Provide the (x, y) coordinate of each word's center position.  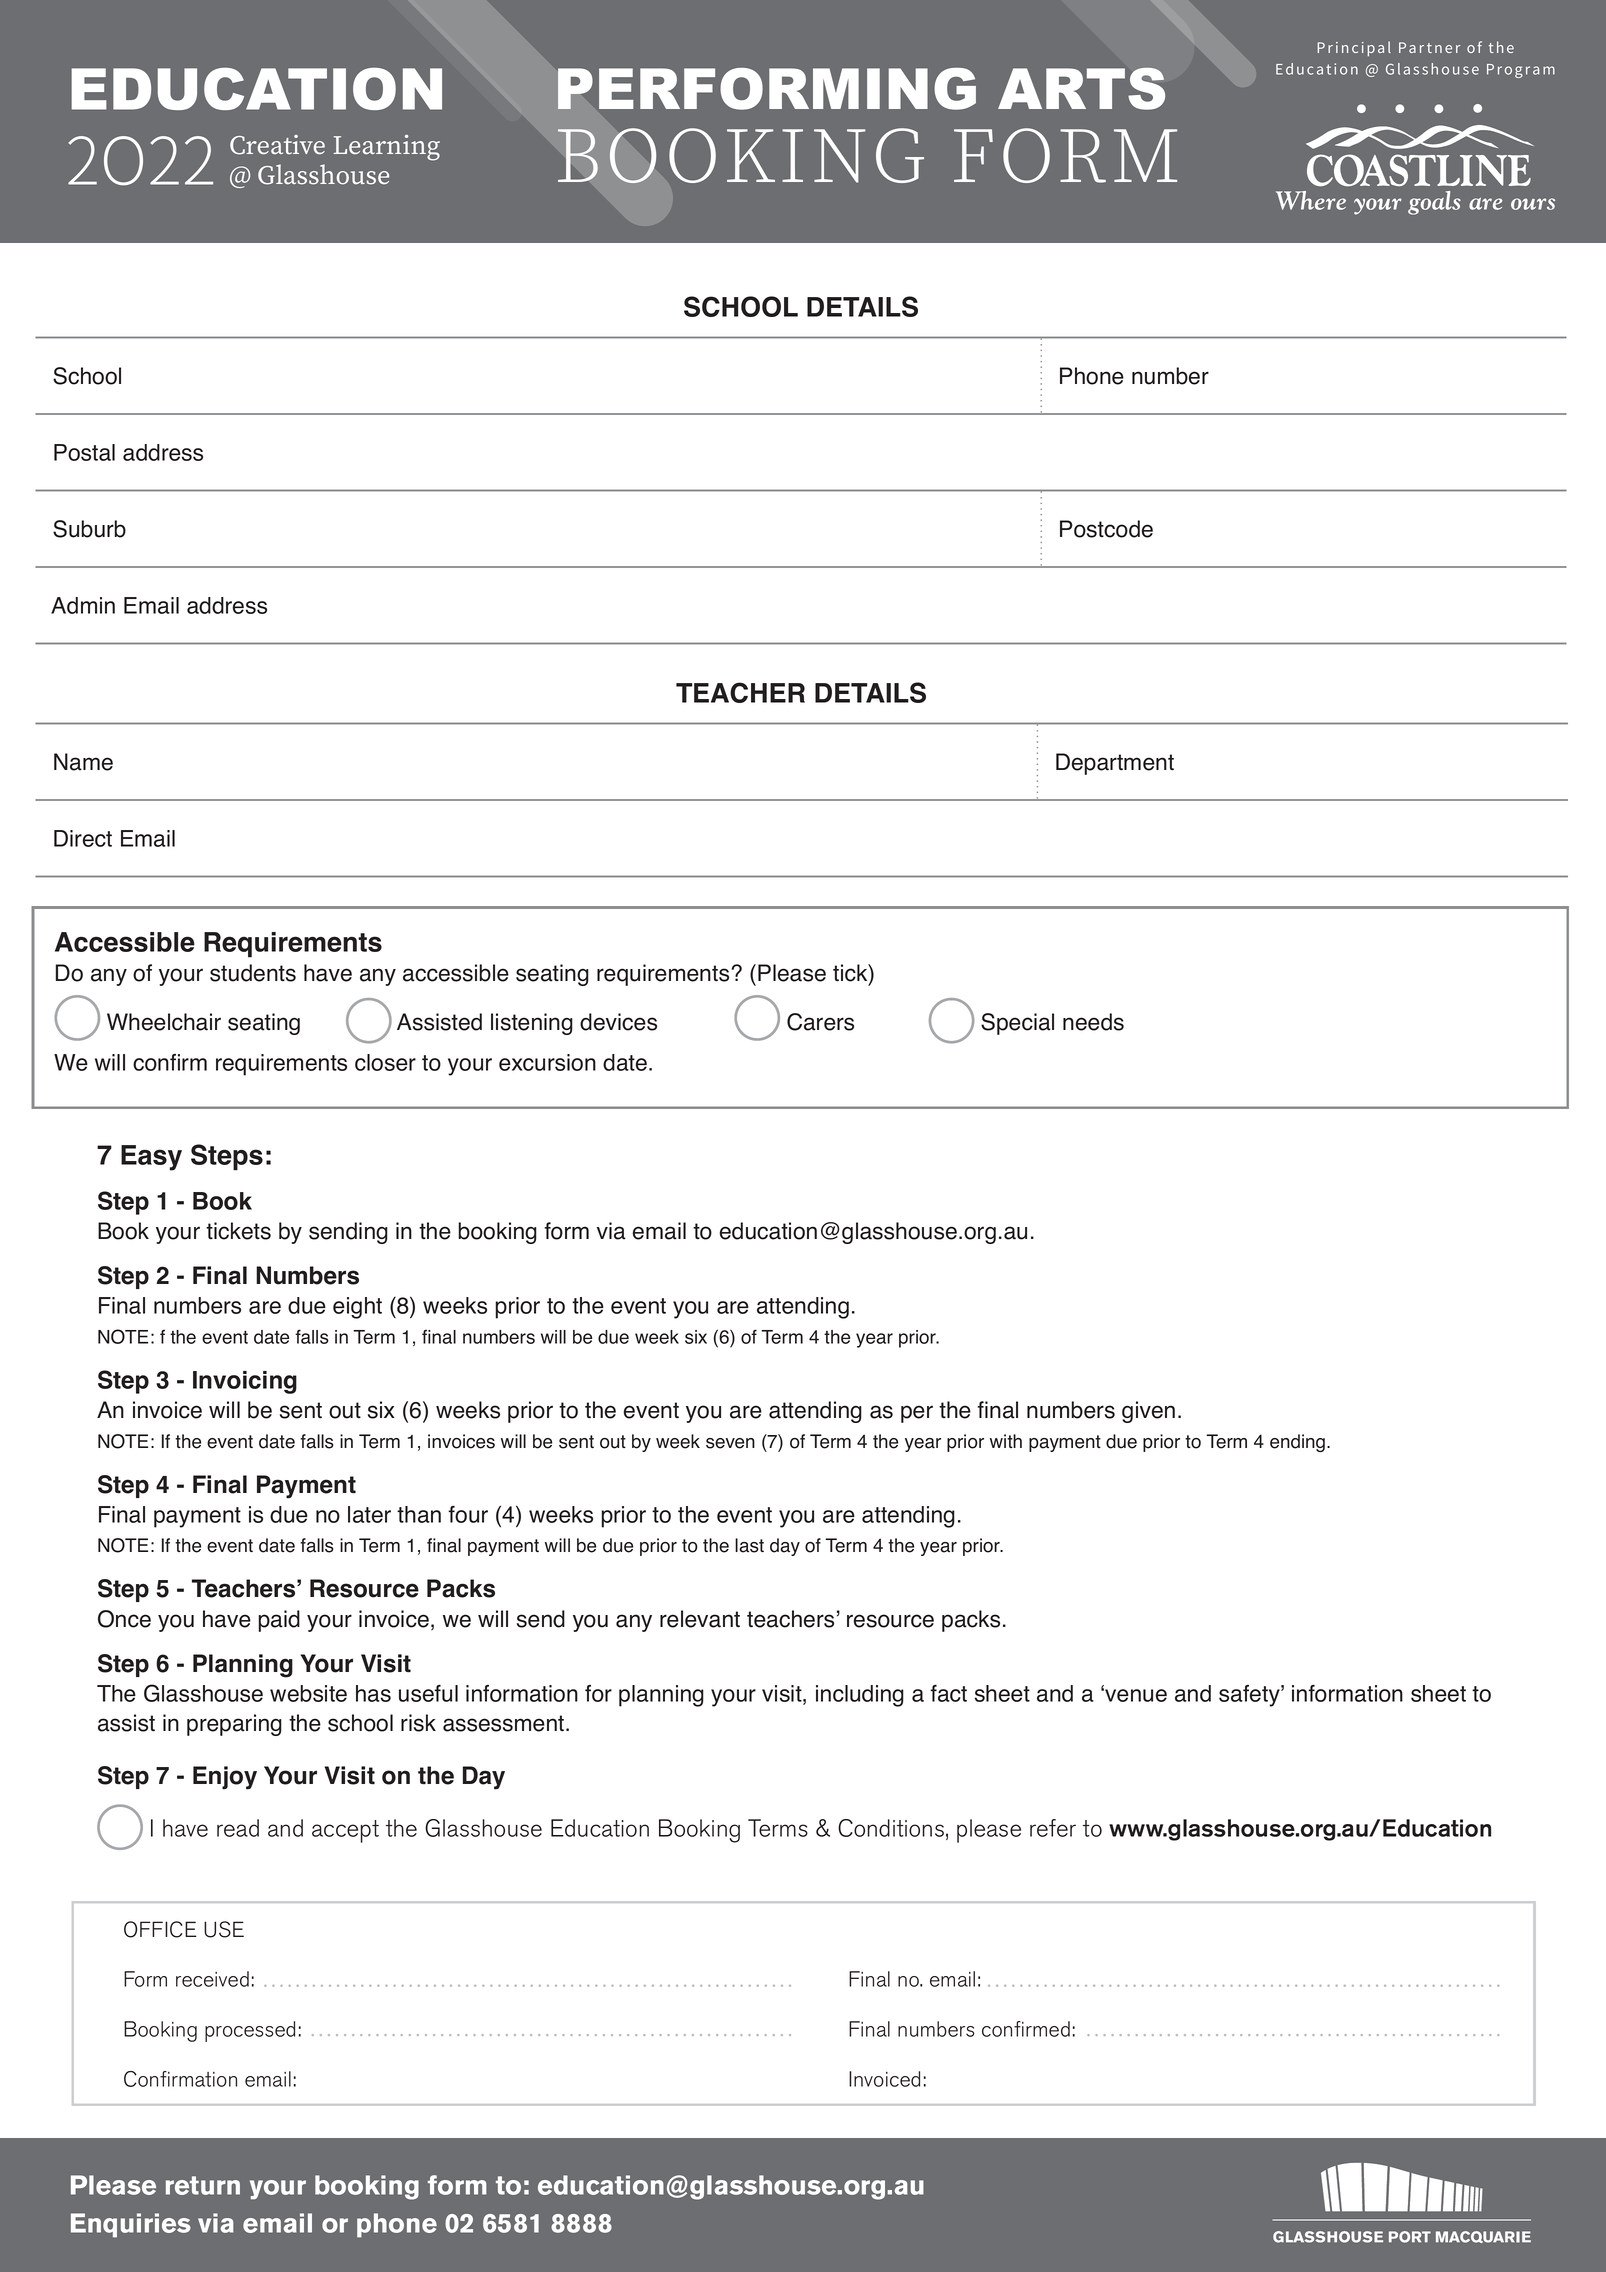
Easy (151, 1158)
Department (1115, 764)
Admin (83, 605)
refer (1053, 1828)
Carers (820, 1022)
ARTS (1081, 88)
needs (1093, 1022)
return (203, 2185)
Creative (277, 145)
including (860, 1696)
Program (1521, 71)
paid (279, 1621)
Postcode (1106, 529)
